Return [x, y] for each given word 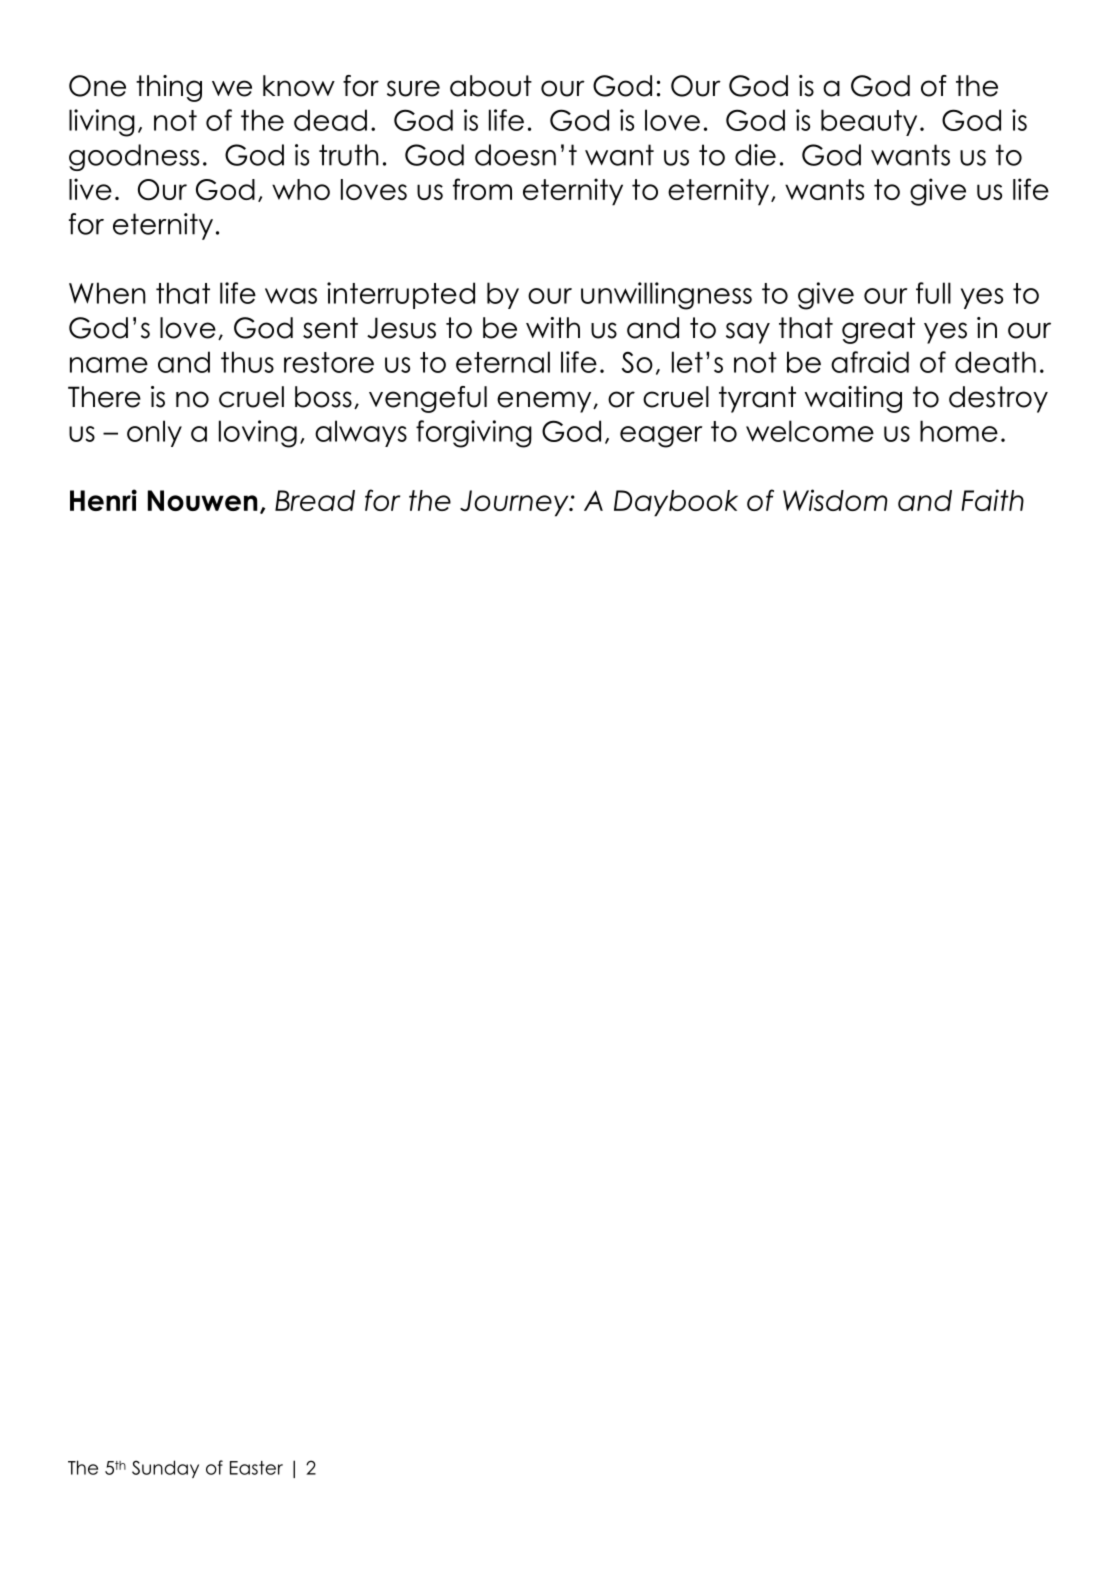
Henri [103, 500]
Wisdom [835, 500]
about [491, 86]
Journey [515, 503]
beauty [869, 122]
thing [169, 88]
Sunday [165, 1469]
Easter [256, 1468]
